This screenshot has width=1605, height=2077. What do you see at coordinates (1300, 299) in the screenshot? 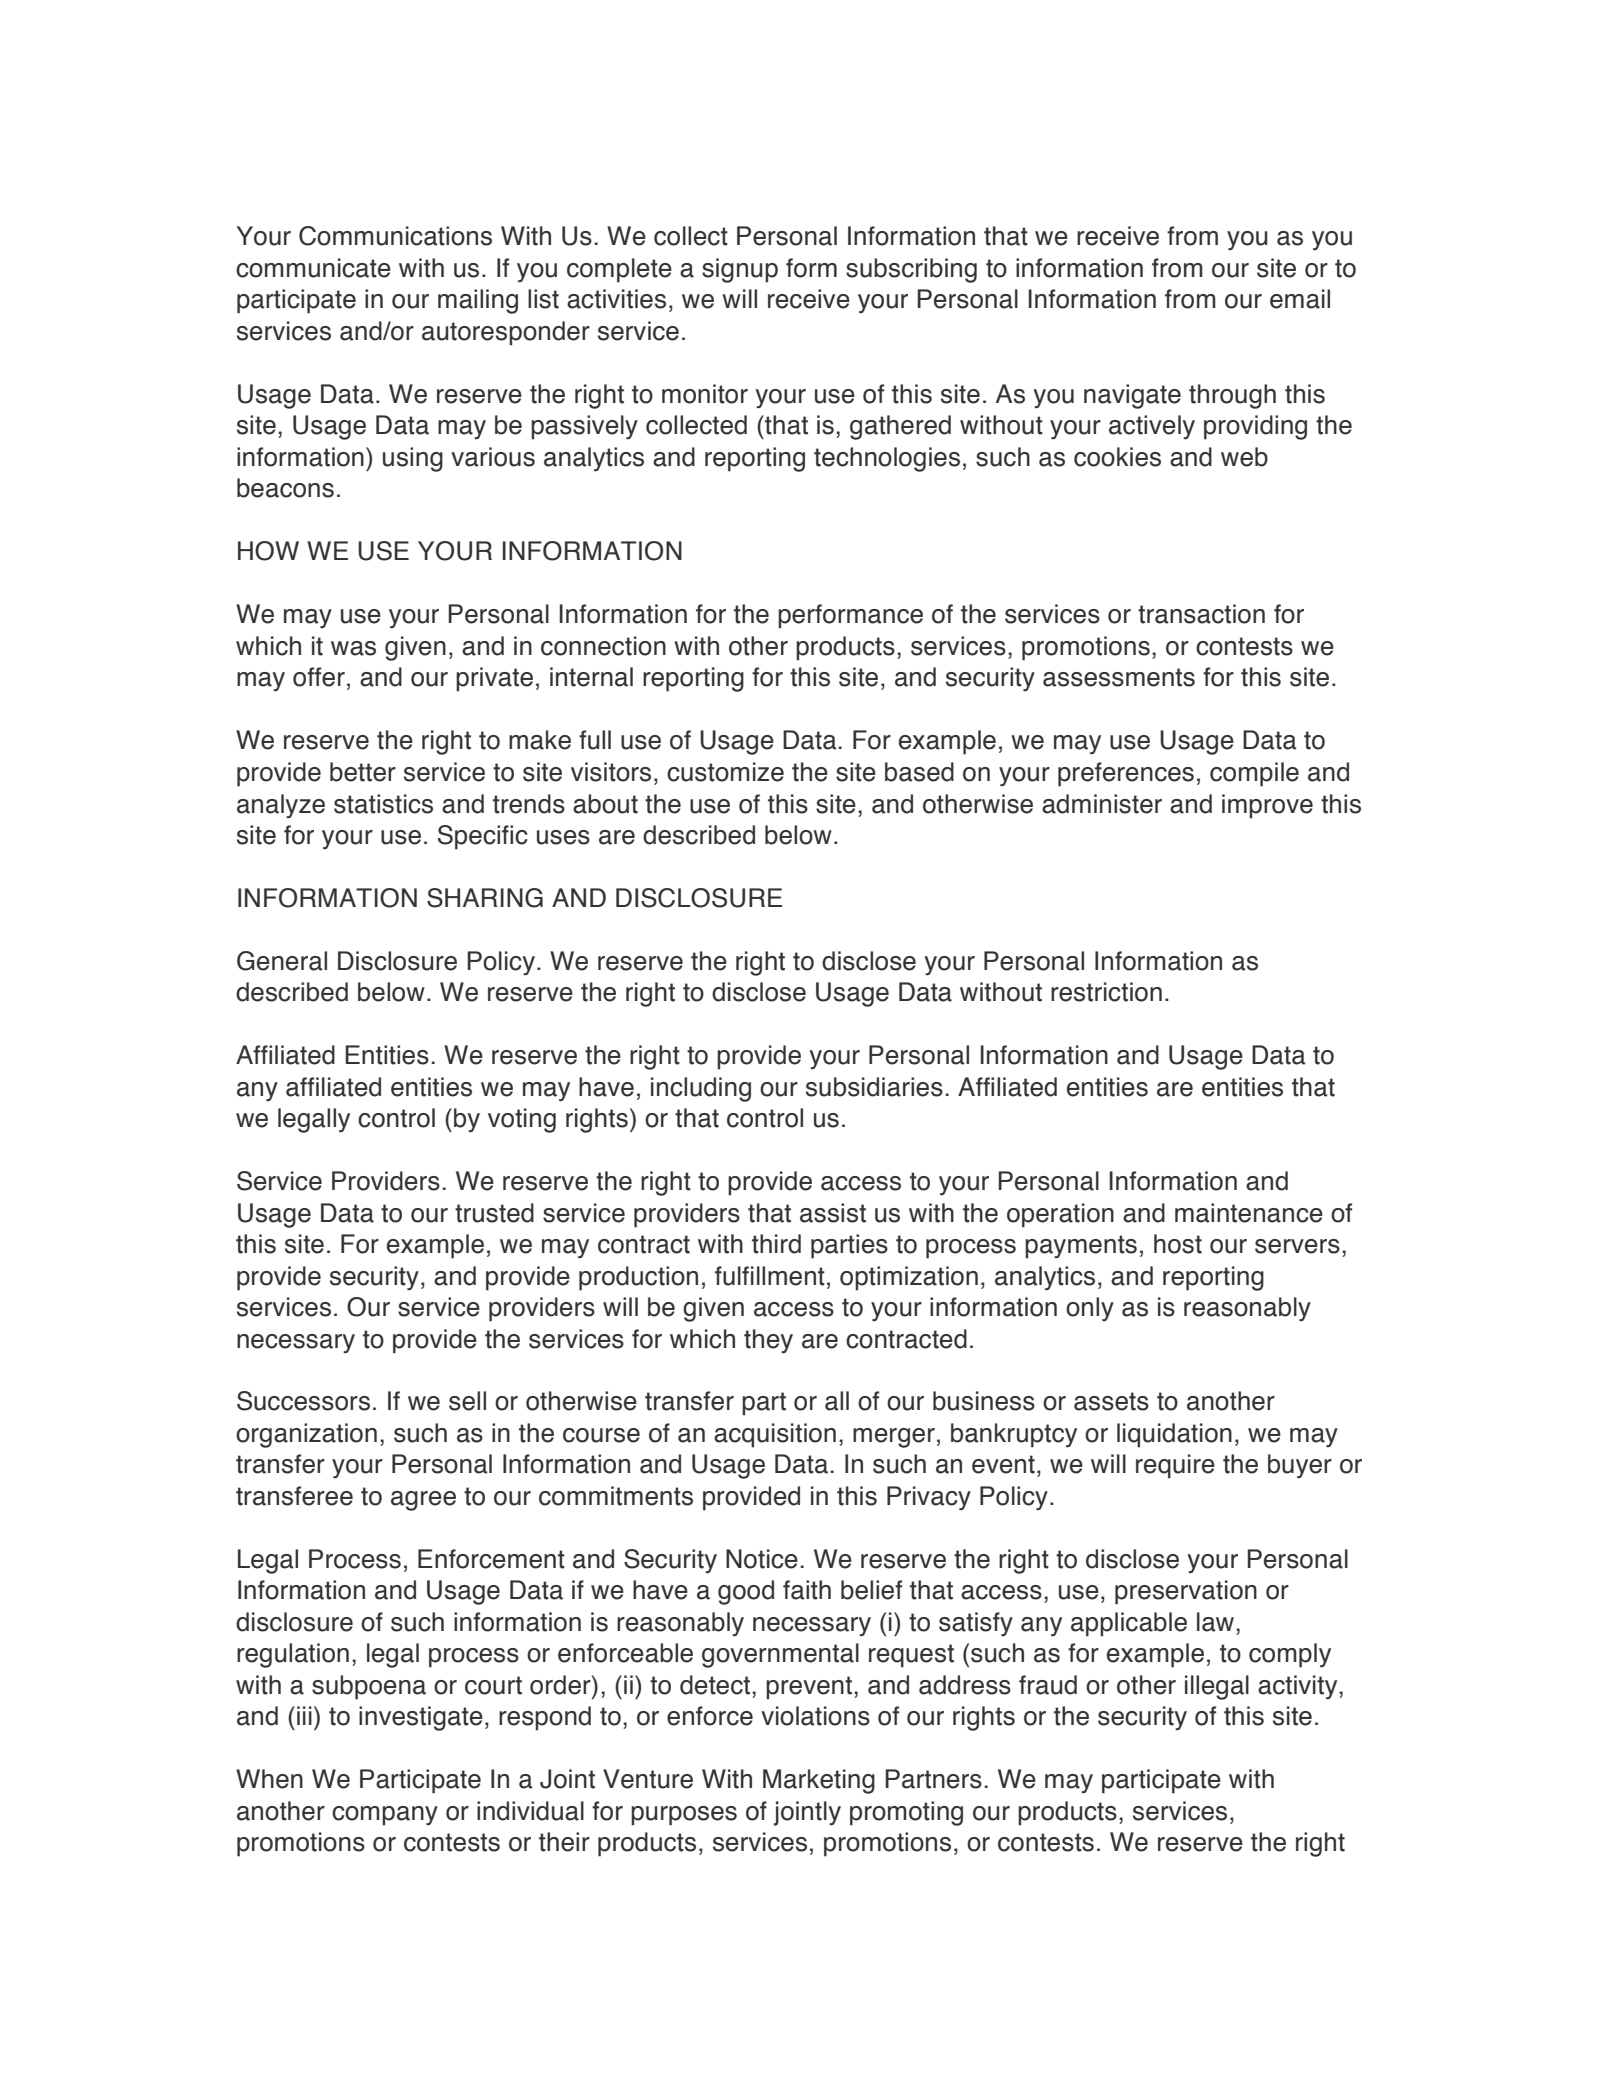
I see `email` at bounding box center [1300, 299].
